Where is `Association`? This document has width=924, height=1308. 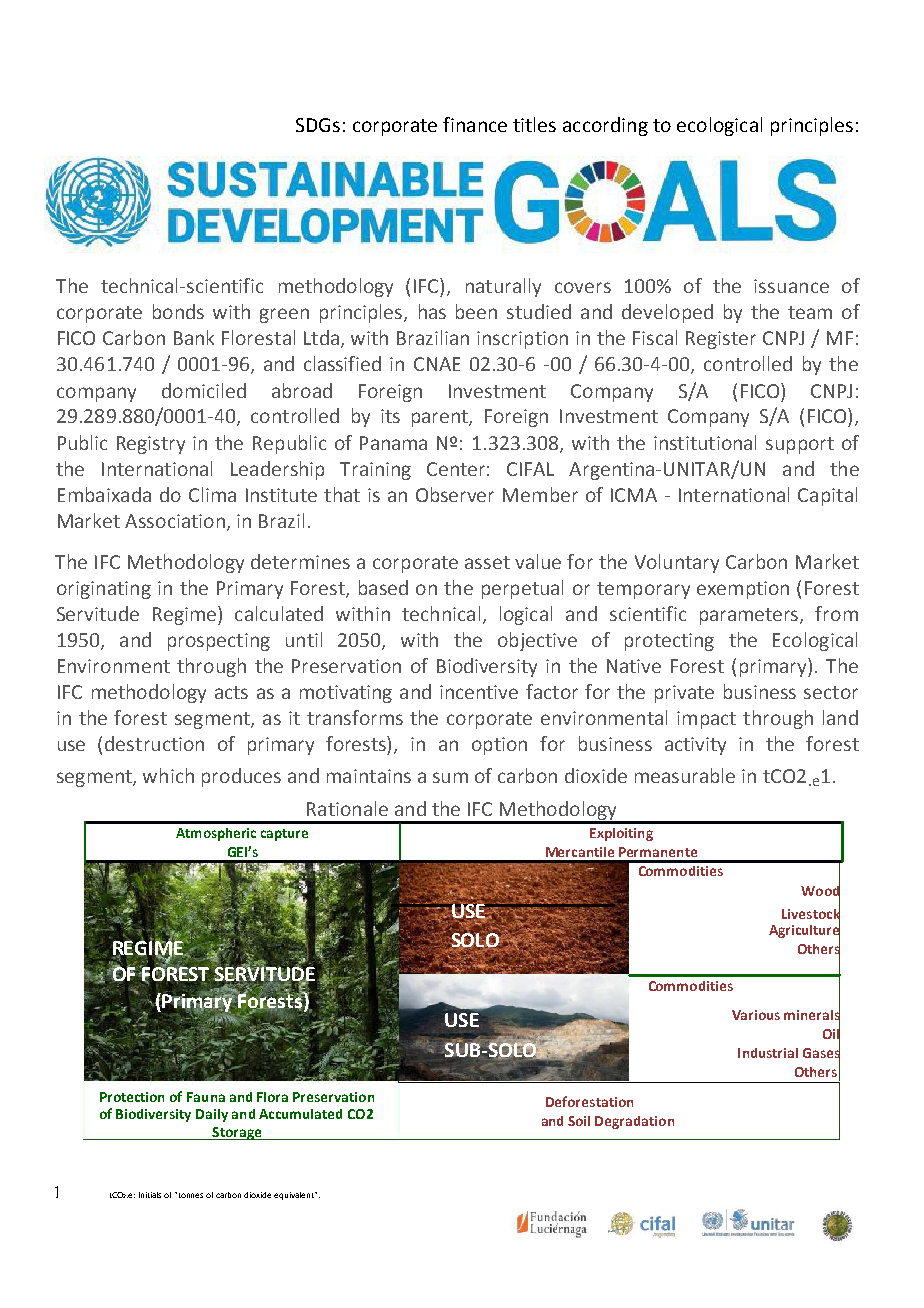
Association is located at coordinates (175, 521).
